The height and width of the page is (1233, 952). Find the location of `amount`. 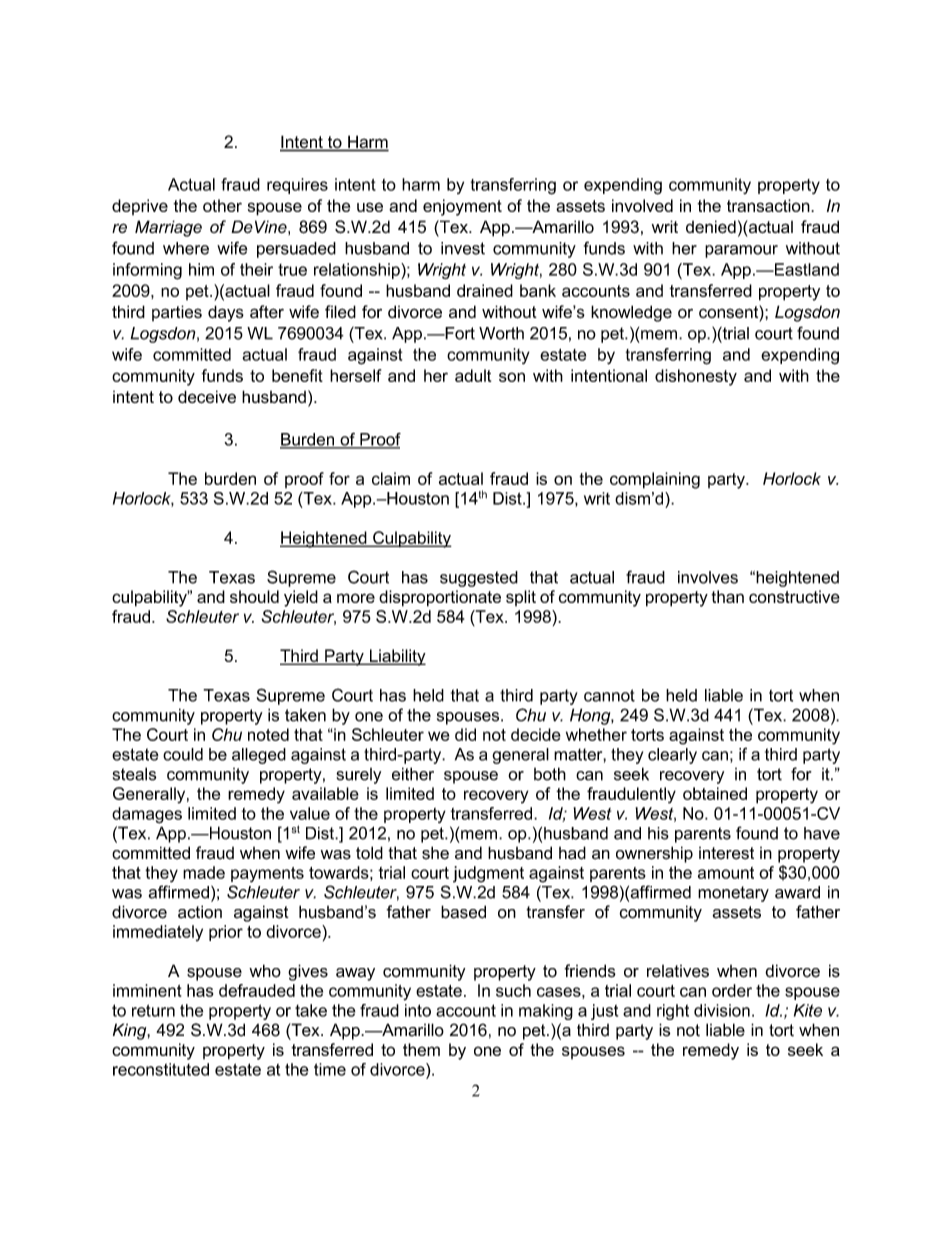

amount is located at coordinates (726, 873).
